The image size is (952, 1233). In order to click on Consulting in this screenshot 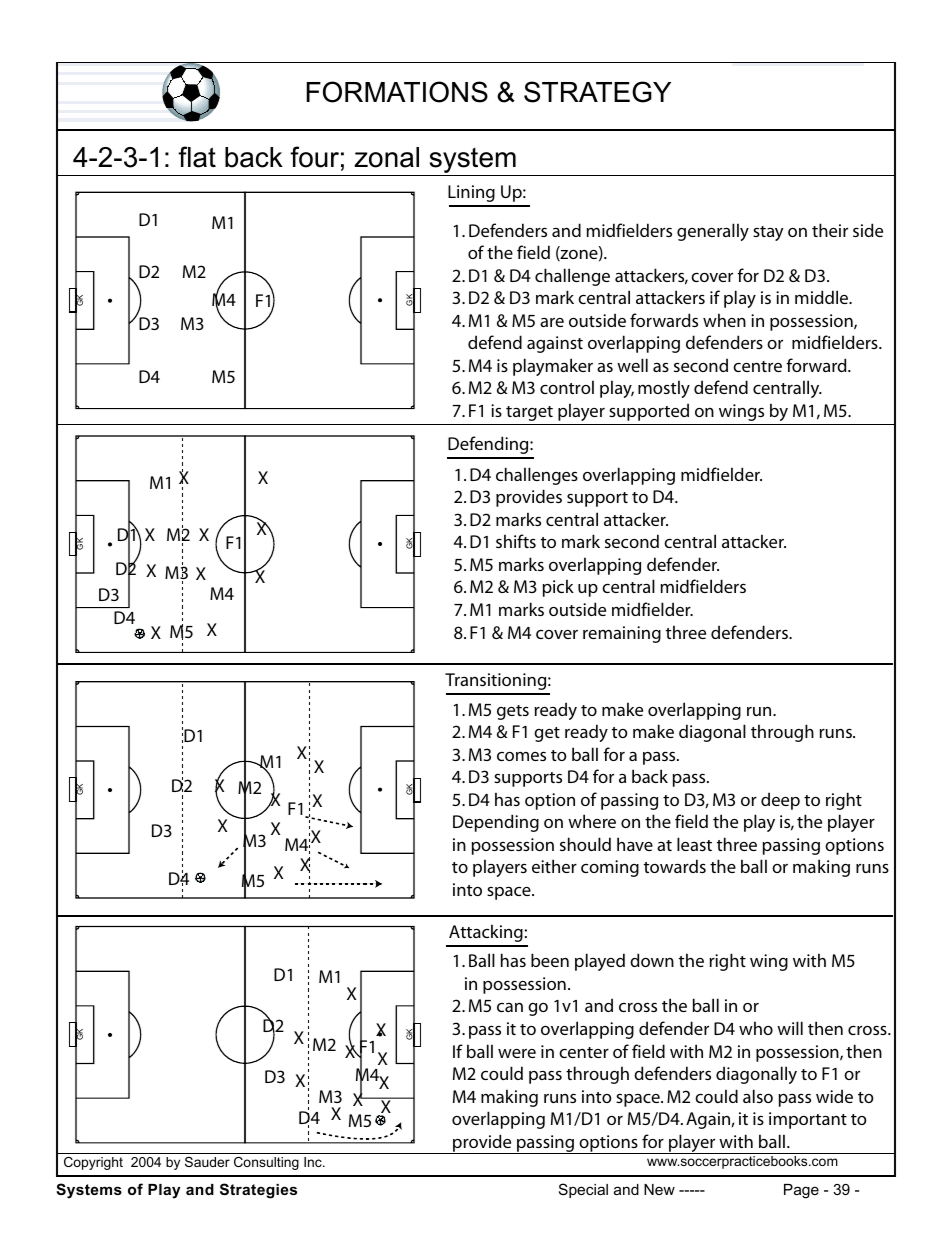, I will do `click(266, 1163)`.
